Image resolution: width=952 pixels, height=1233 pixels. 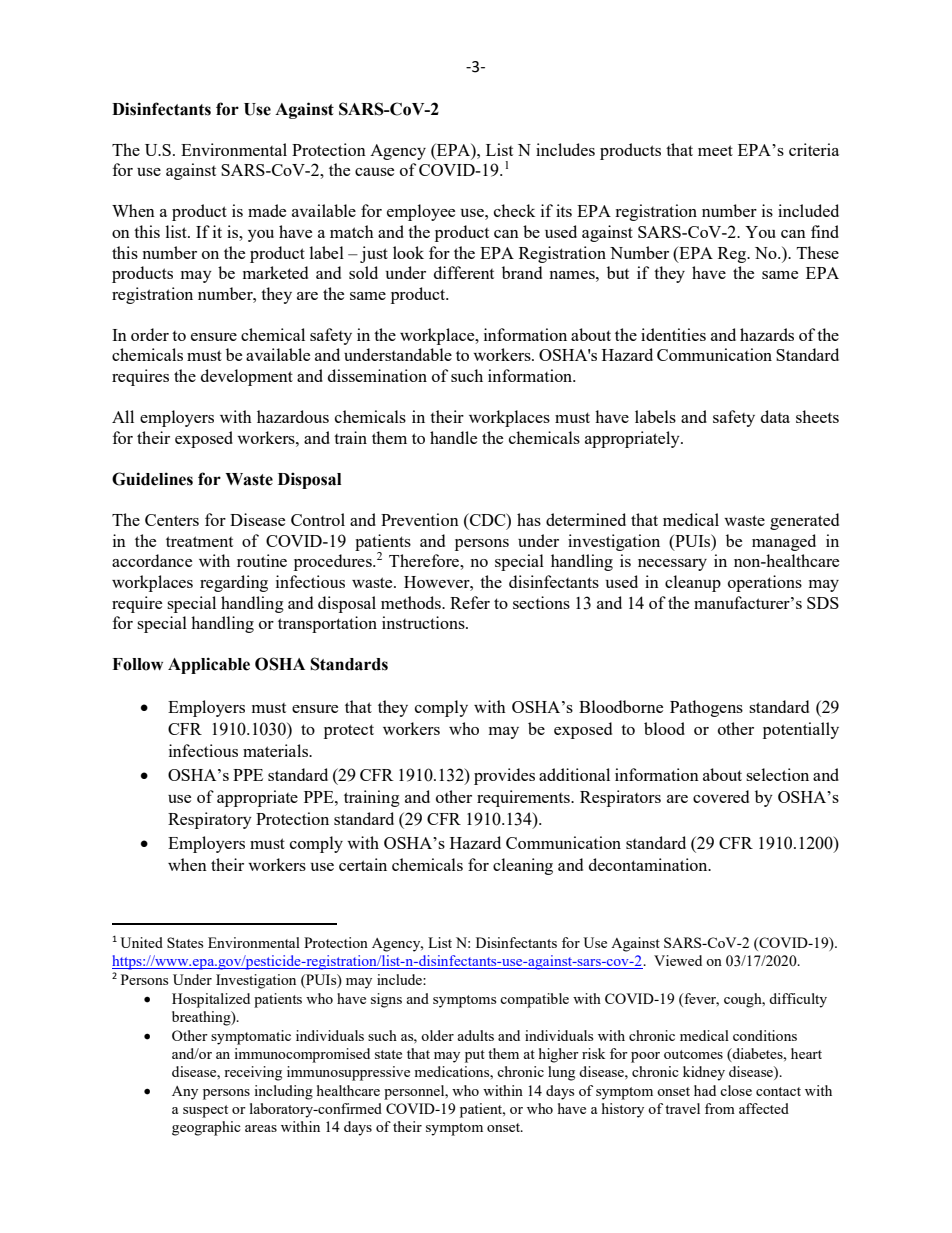 I want to click on Respiratory, so click(x=210, y=820).
